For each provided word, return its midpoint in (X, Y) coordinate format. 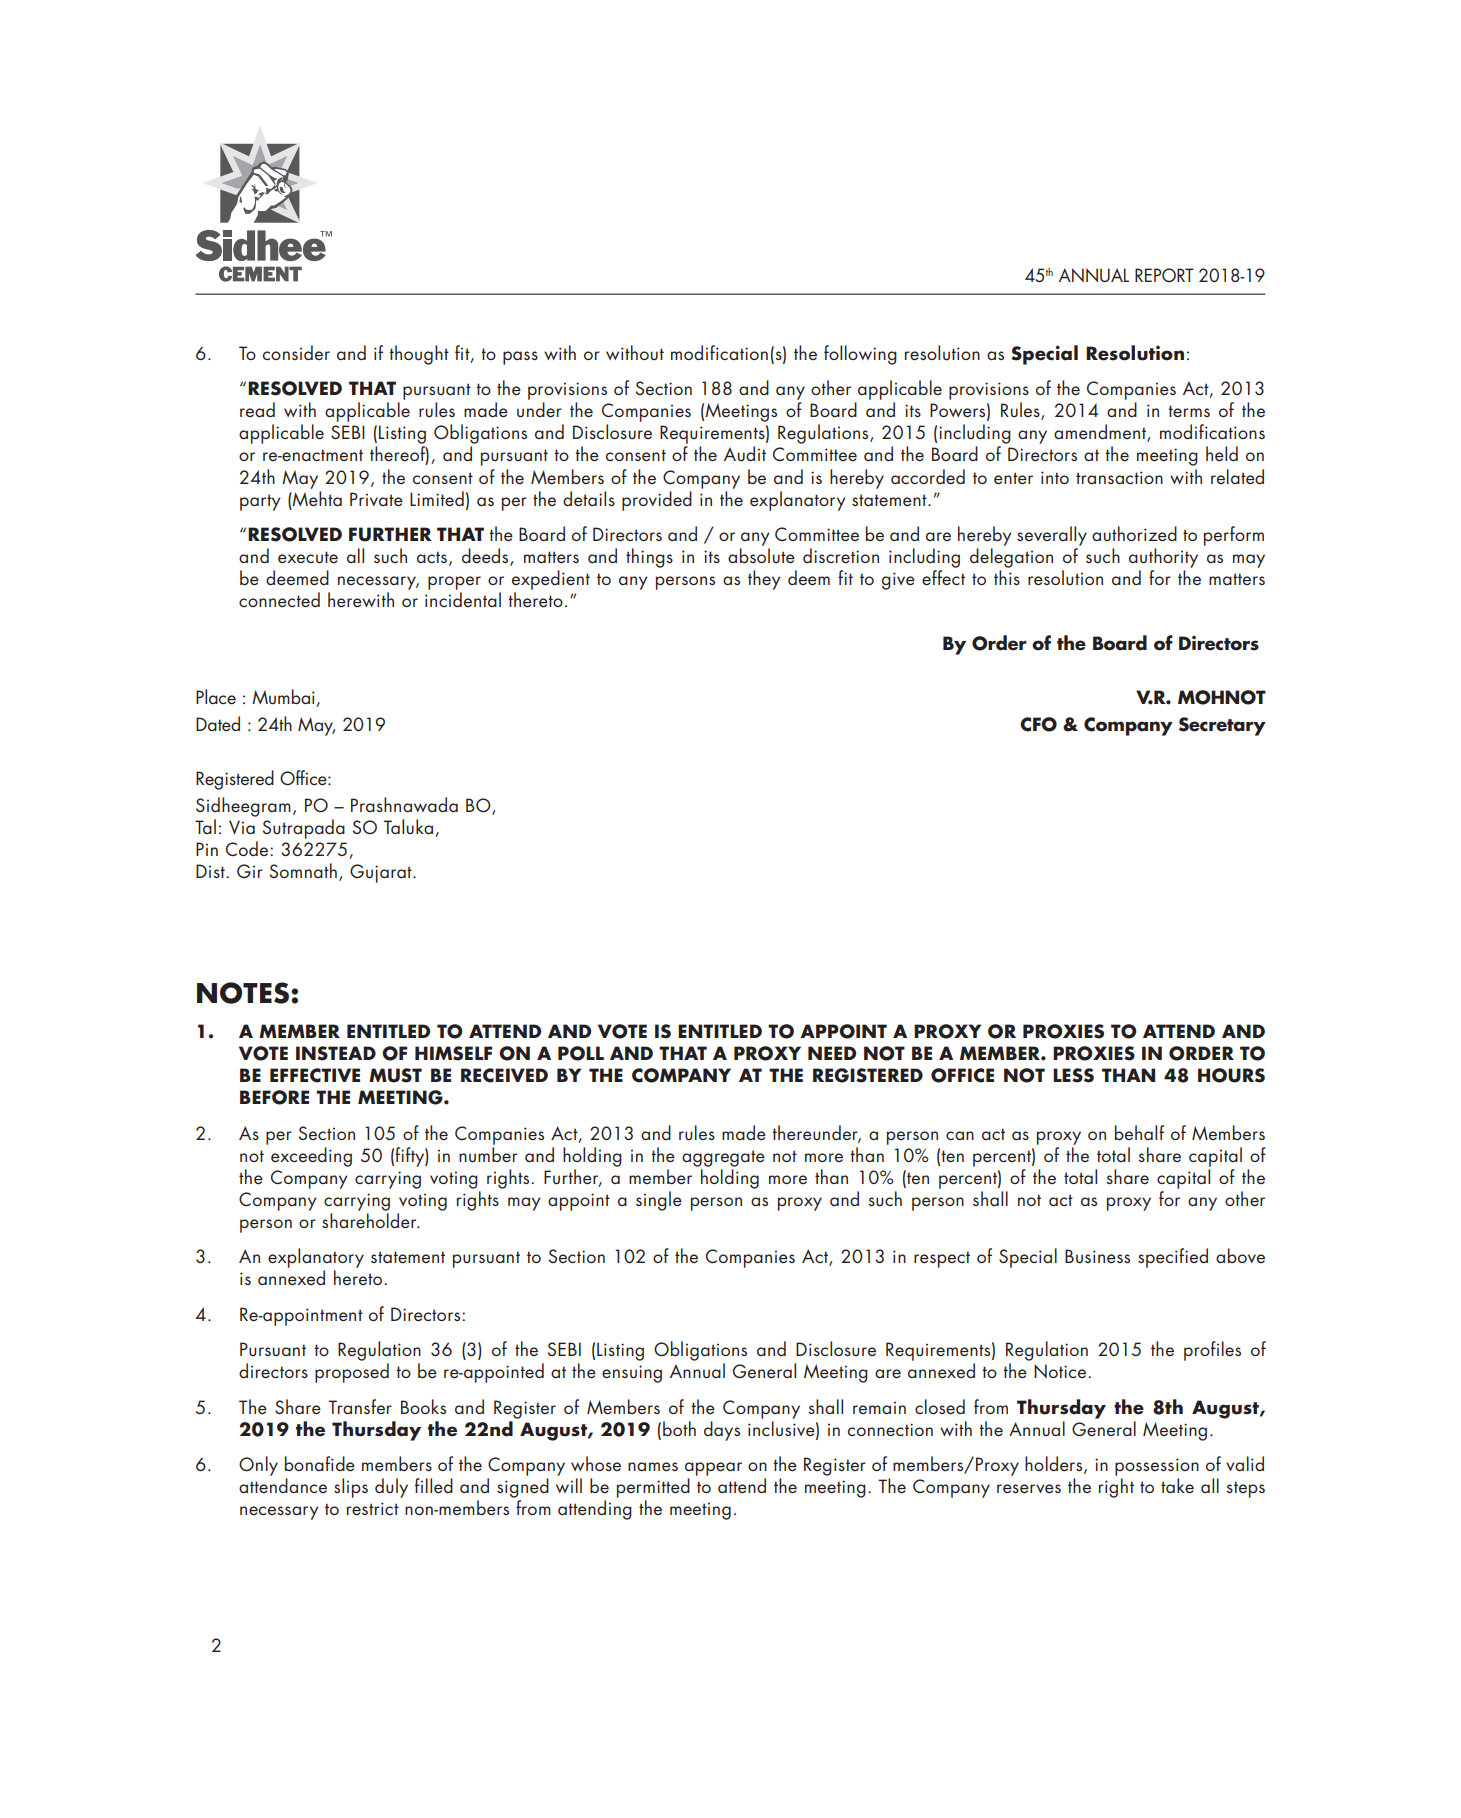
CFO (1038, 724)
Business (1097, 1256)
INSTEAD (336, 1053)
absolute (761, 556)
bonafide (320, 1464)
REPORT (1164, 275)
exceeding (311, 1157)
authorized (1134, 534)
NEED (832, 1053)
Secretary (1222, 726)
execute (308, 557)
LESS (1073, 1075)
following (860, 355)
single (659, 1201)
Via (242, 827)
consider (296, 352)
